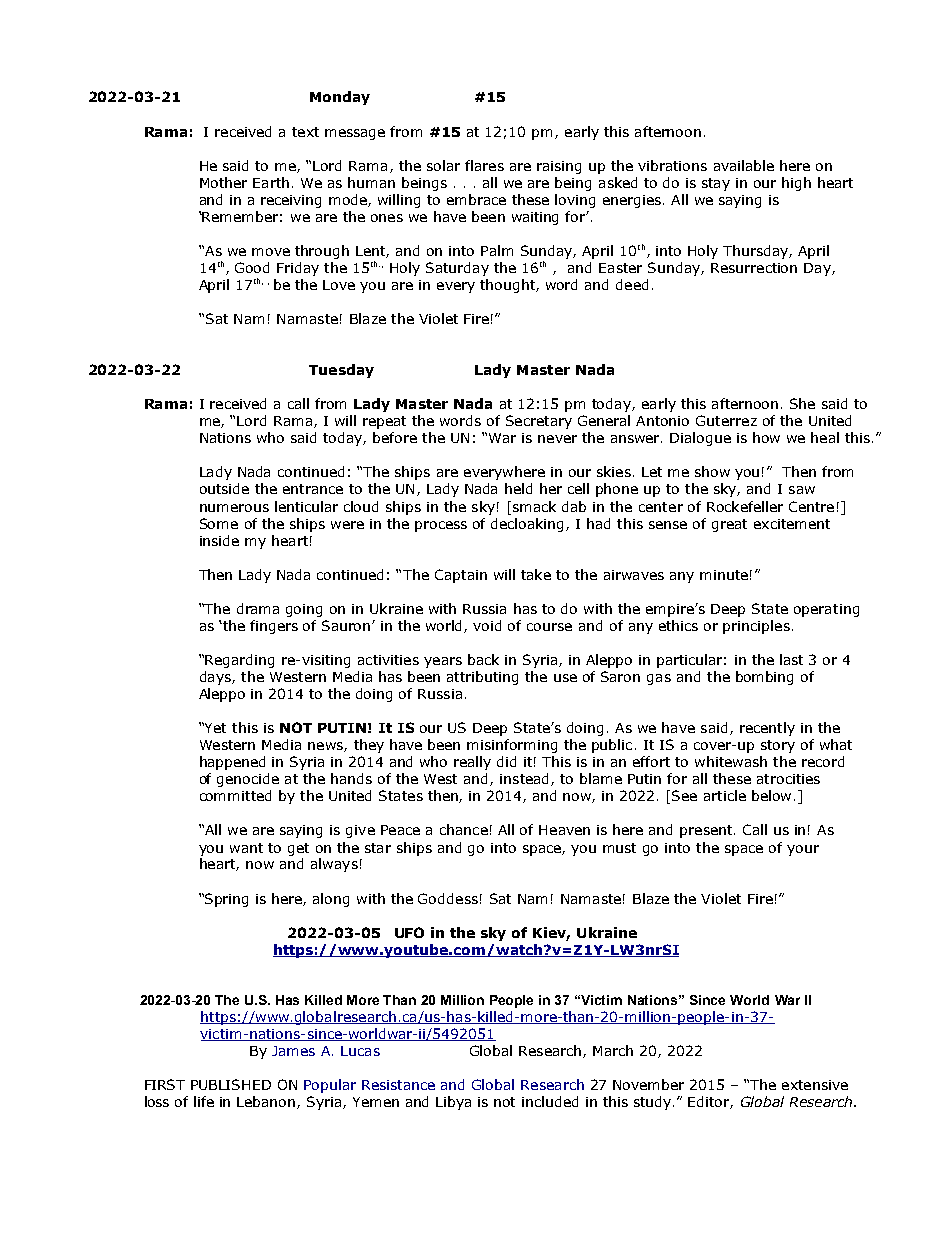 This screenshot has height=1233, width=952. What do you see at coordinates (246, 848) in the screenshot?
I see `want` at bounding box center [246, 848].
